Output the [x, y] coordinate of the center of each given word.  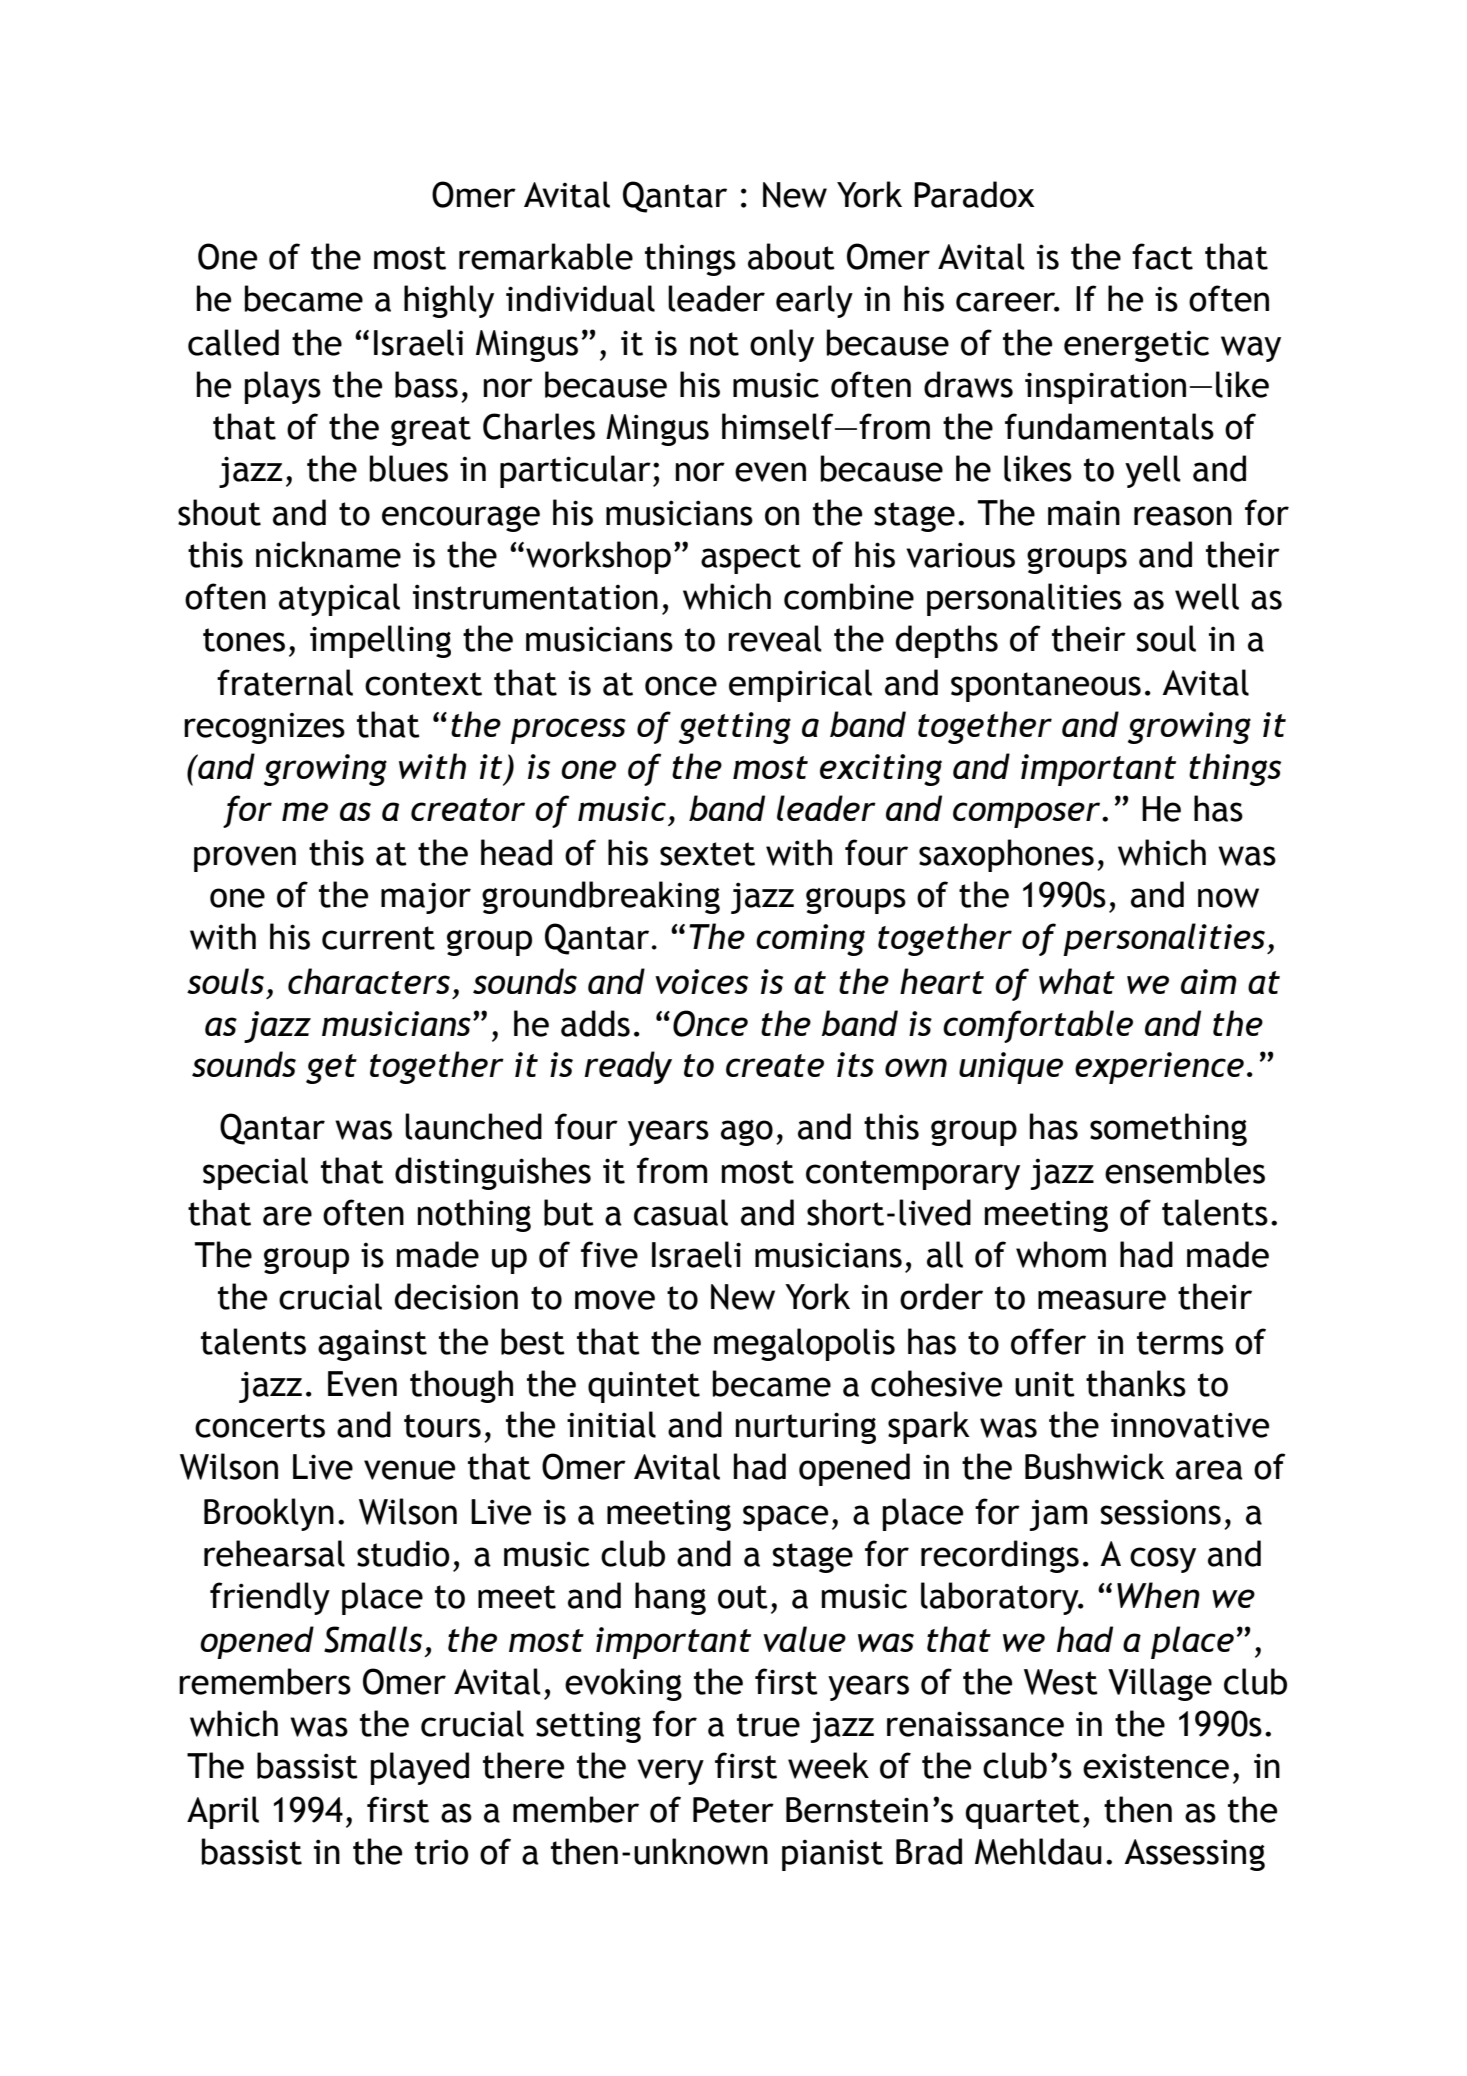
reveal [775, 638]
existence [1156, 1766]
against [372, 1345]
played [420, 1768]
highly [449, 301]
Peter [733, 1810]
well [1207, 596]
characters [369, 981]
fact [1162, 256]
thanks [1136, 1383]
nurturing [806, 1428]
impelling [380, 641]
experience [1159, 1068]
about [791, 256]
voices [701, 981]
